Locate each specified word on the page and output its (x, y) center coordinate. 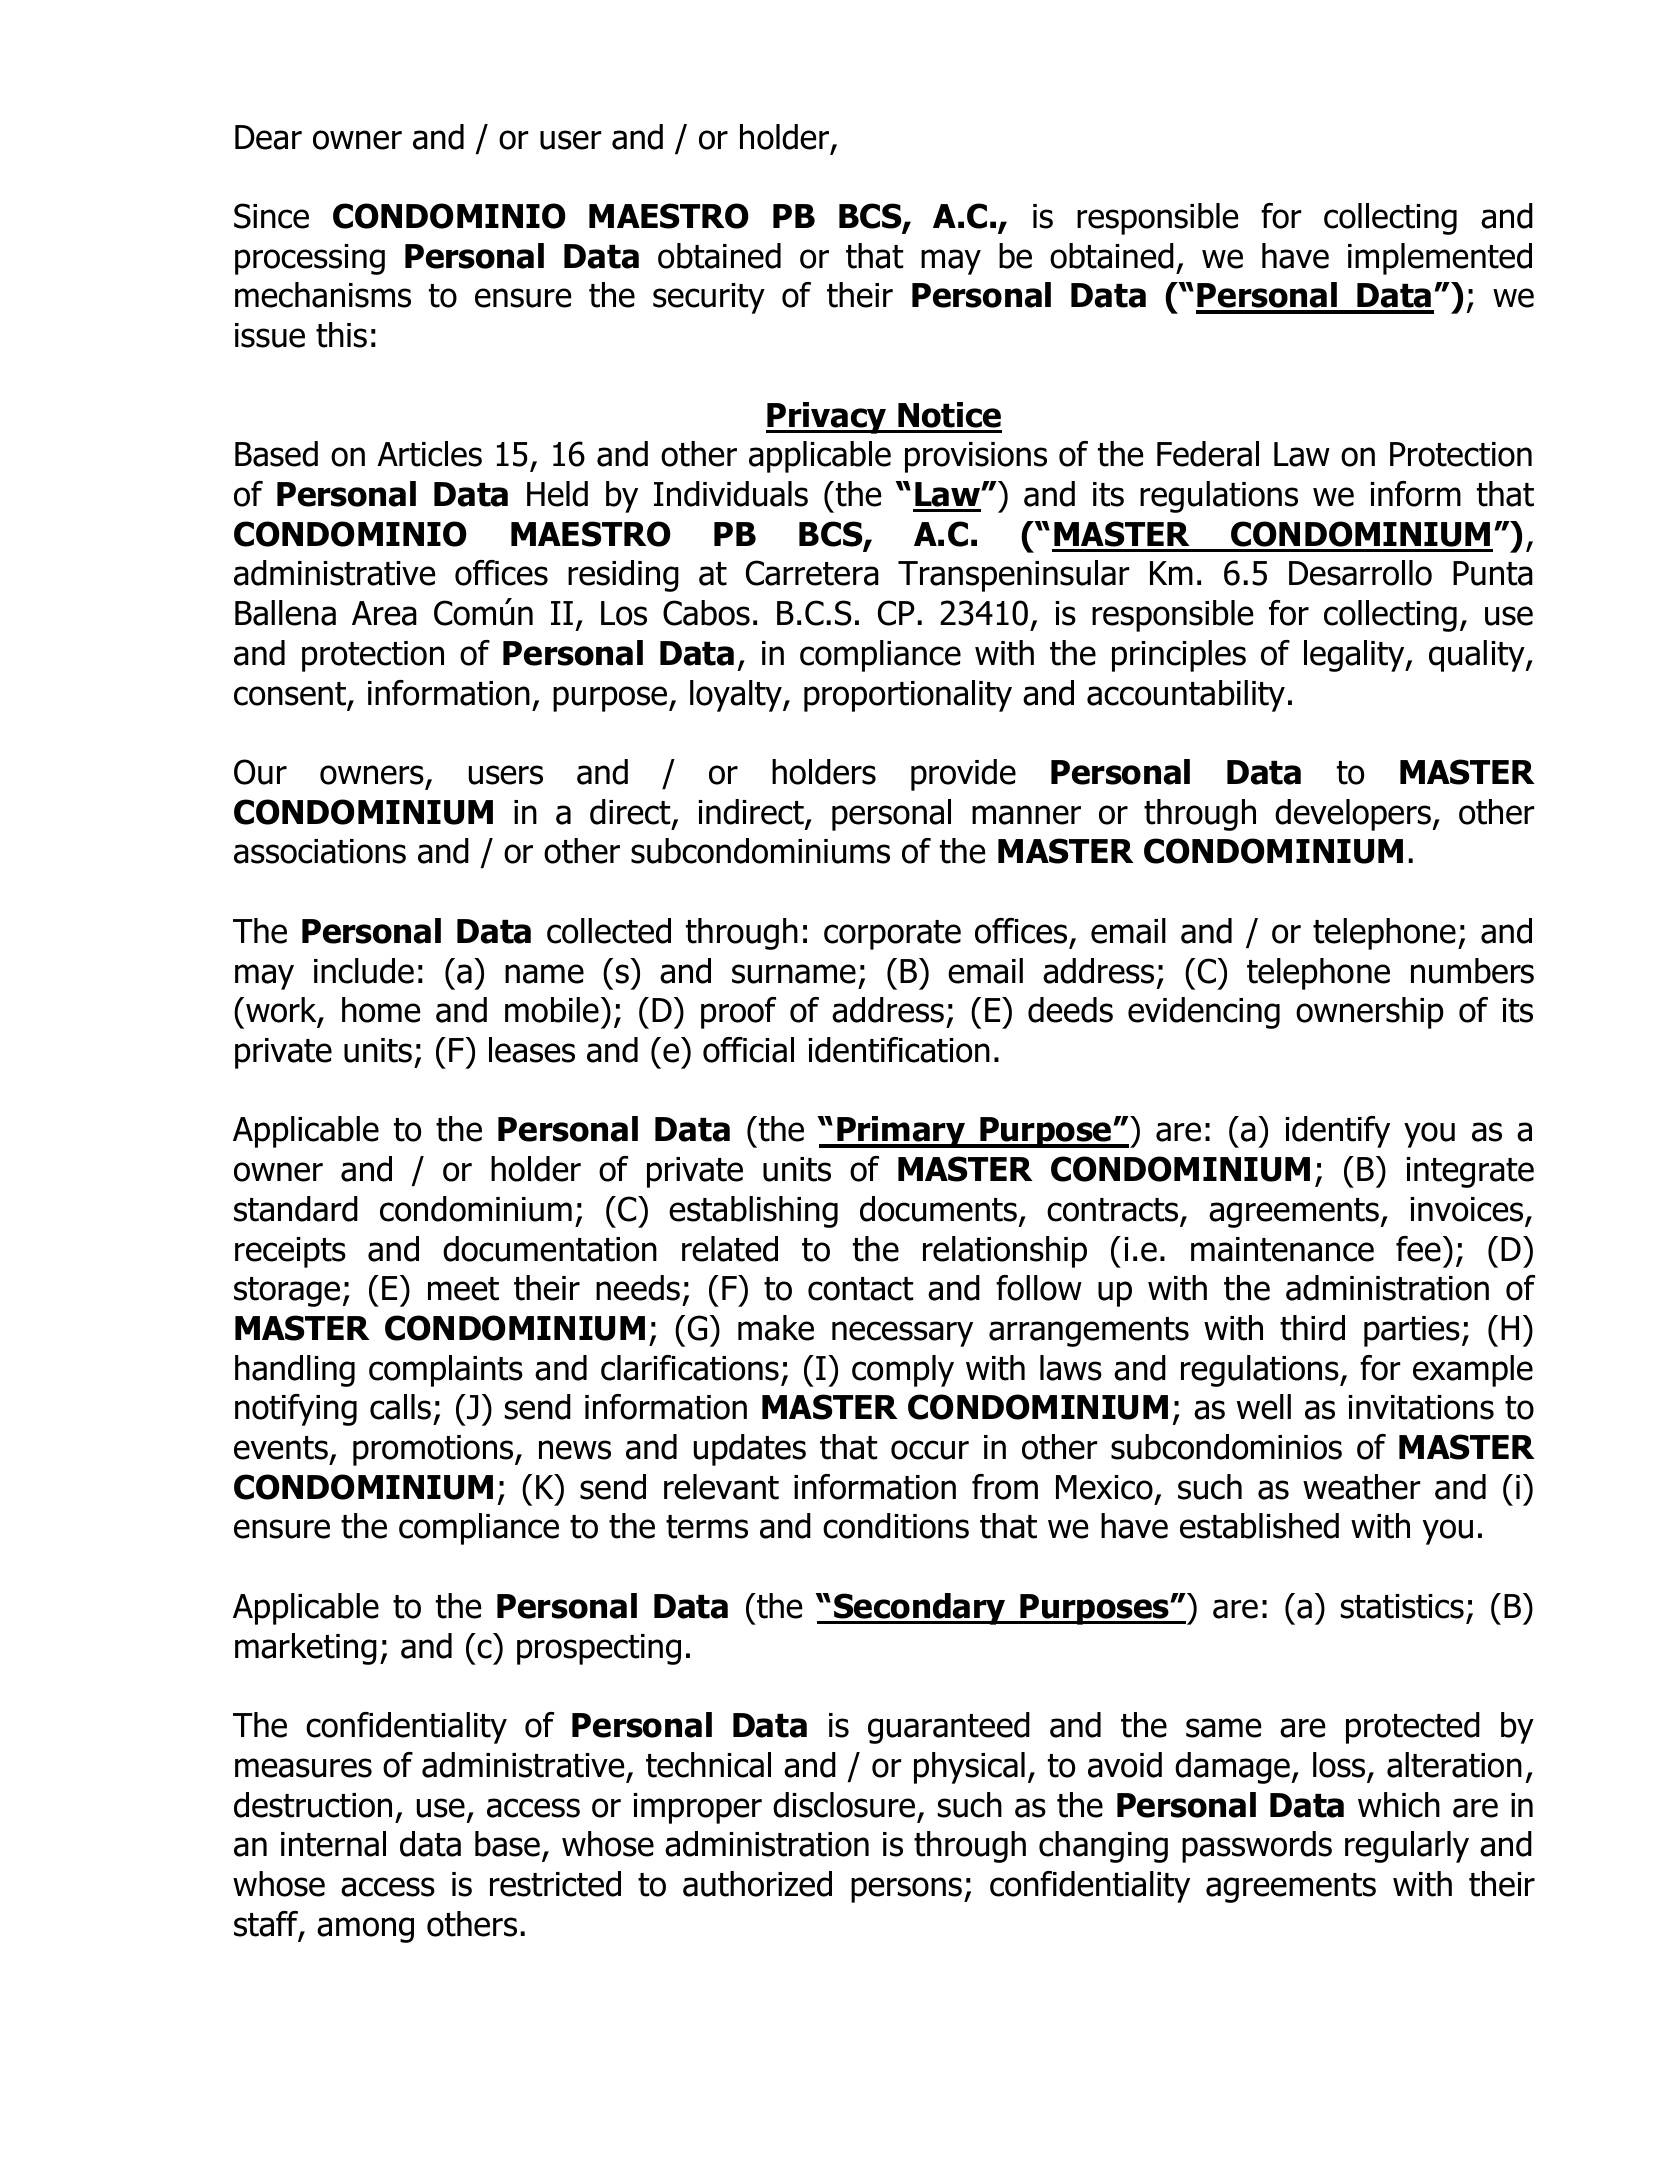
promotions (434, 1450)
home (381, 1010)
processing (310, 259)
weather (1361, 1487)
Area (384, 613)
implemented (1440, 259)
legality (1355, 656)
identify (1337, 1132)
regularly (1407, 1847)
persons (906, 1890)
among (365, 1930)
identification (899, 1050)
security (709, 298)
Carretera (812, 573)
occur (930, 1450)
